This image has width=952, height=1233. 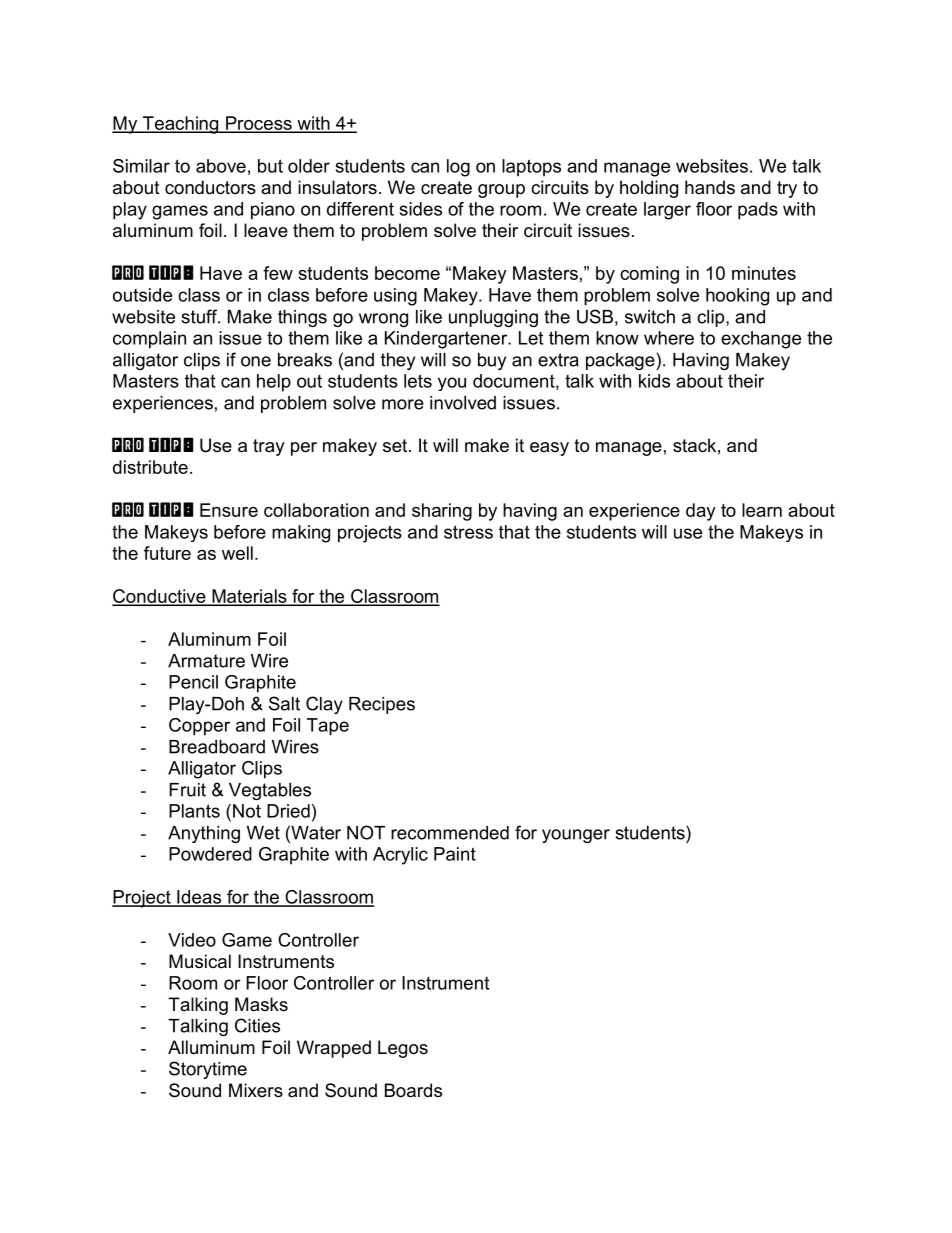 I want to click on recommended, so click(x=450, y=833).
